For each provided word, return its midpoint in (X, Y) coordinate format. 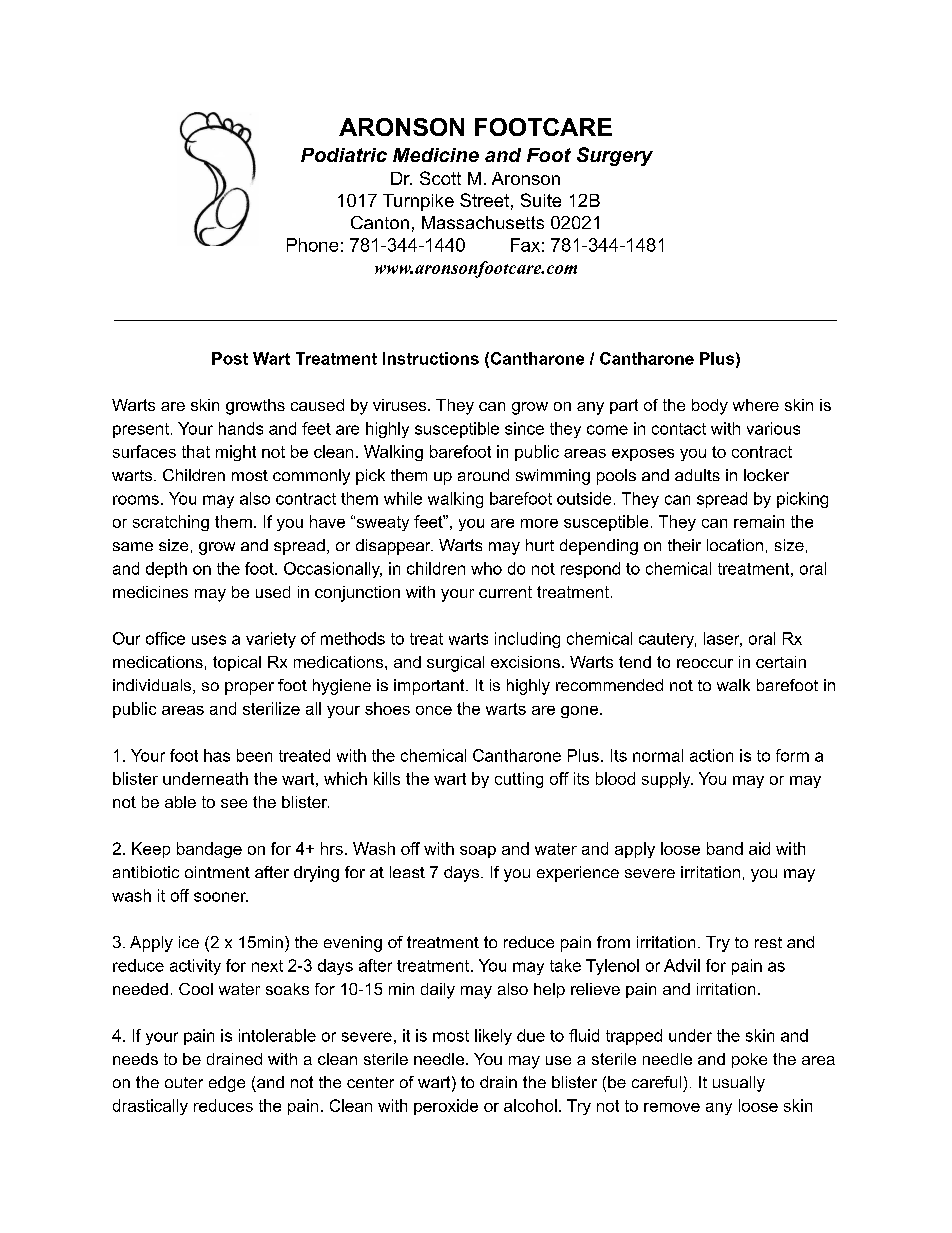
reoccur (705, 663)
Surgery (615, 156)
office (165, 638)
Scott (440, 178)
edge (227, 1084)
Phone (312, 245)
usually (739, 1084)
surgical (455, 664)
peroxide (446, 1107)
